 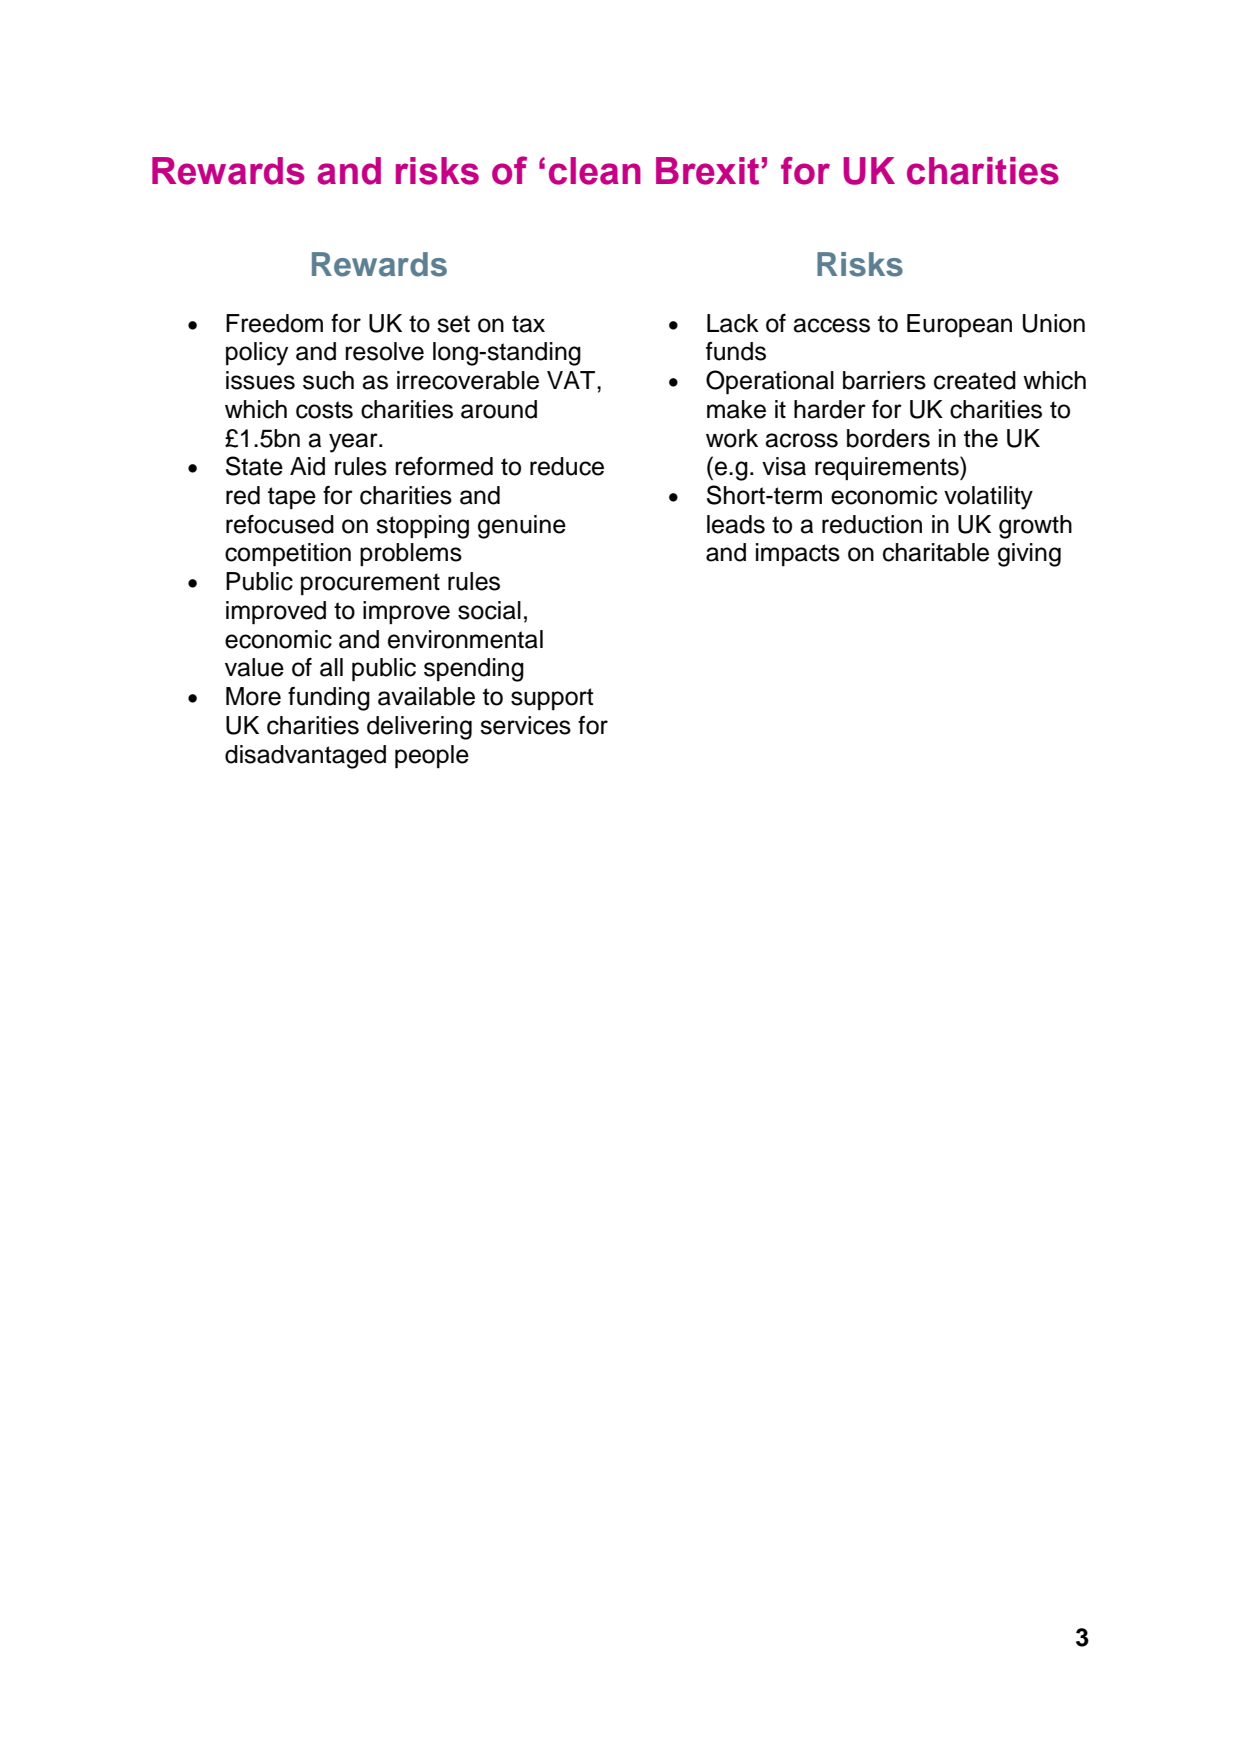 I want to click on social, so click(x=489, y=610).
